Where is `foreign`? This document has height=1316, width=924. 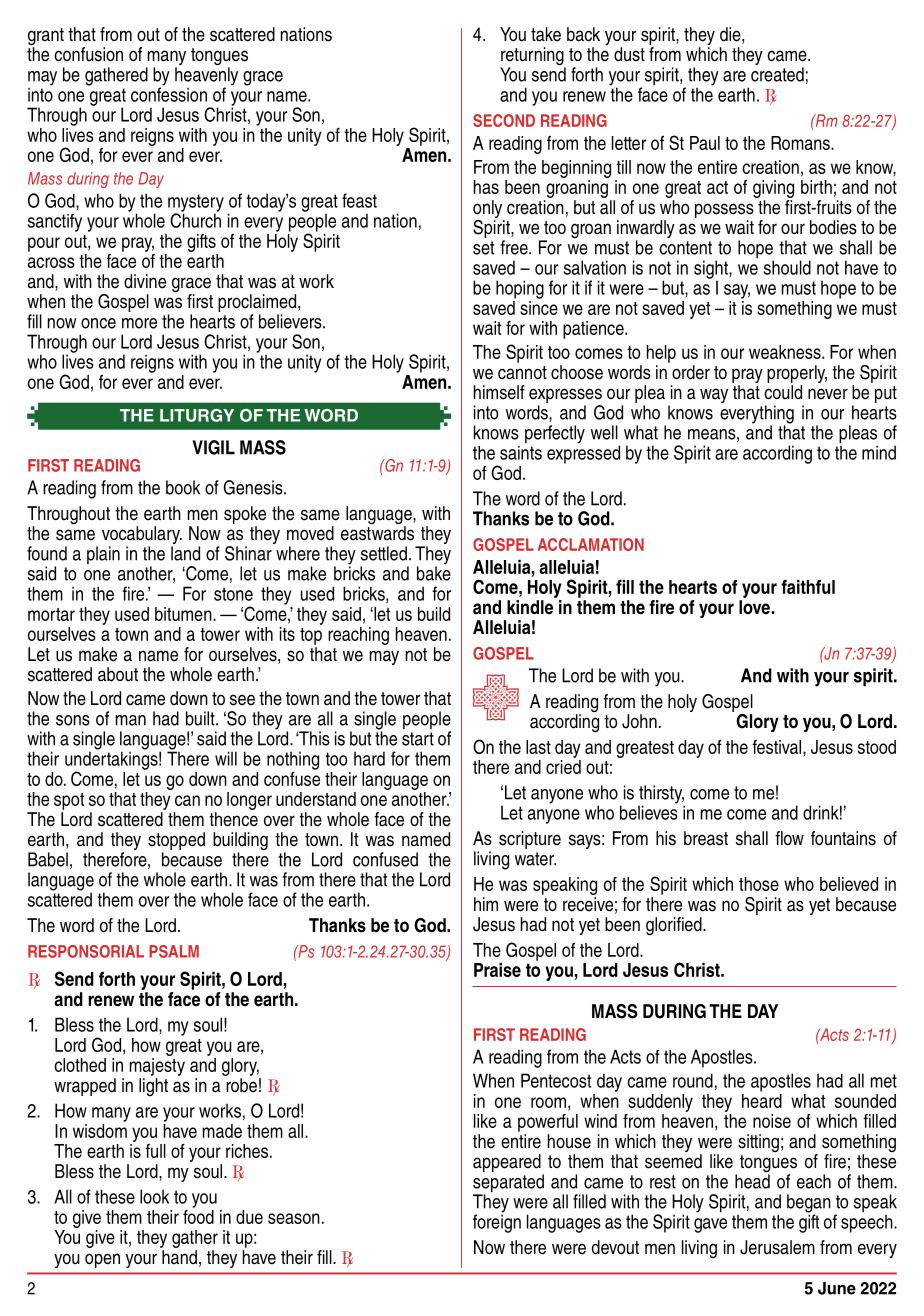 foreign is located at coordinates (497, 1222).
